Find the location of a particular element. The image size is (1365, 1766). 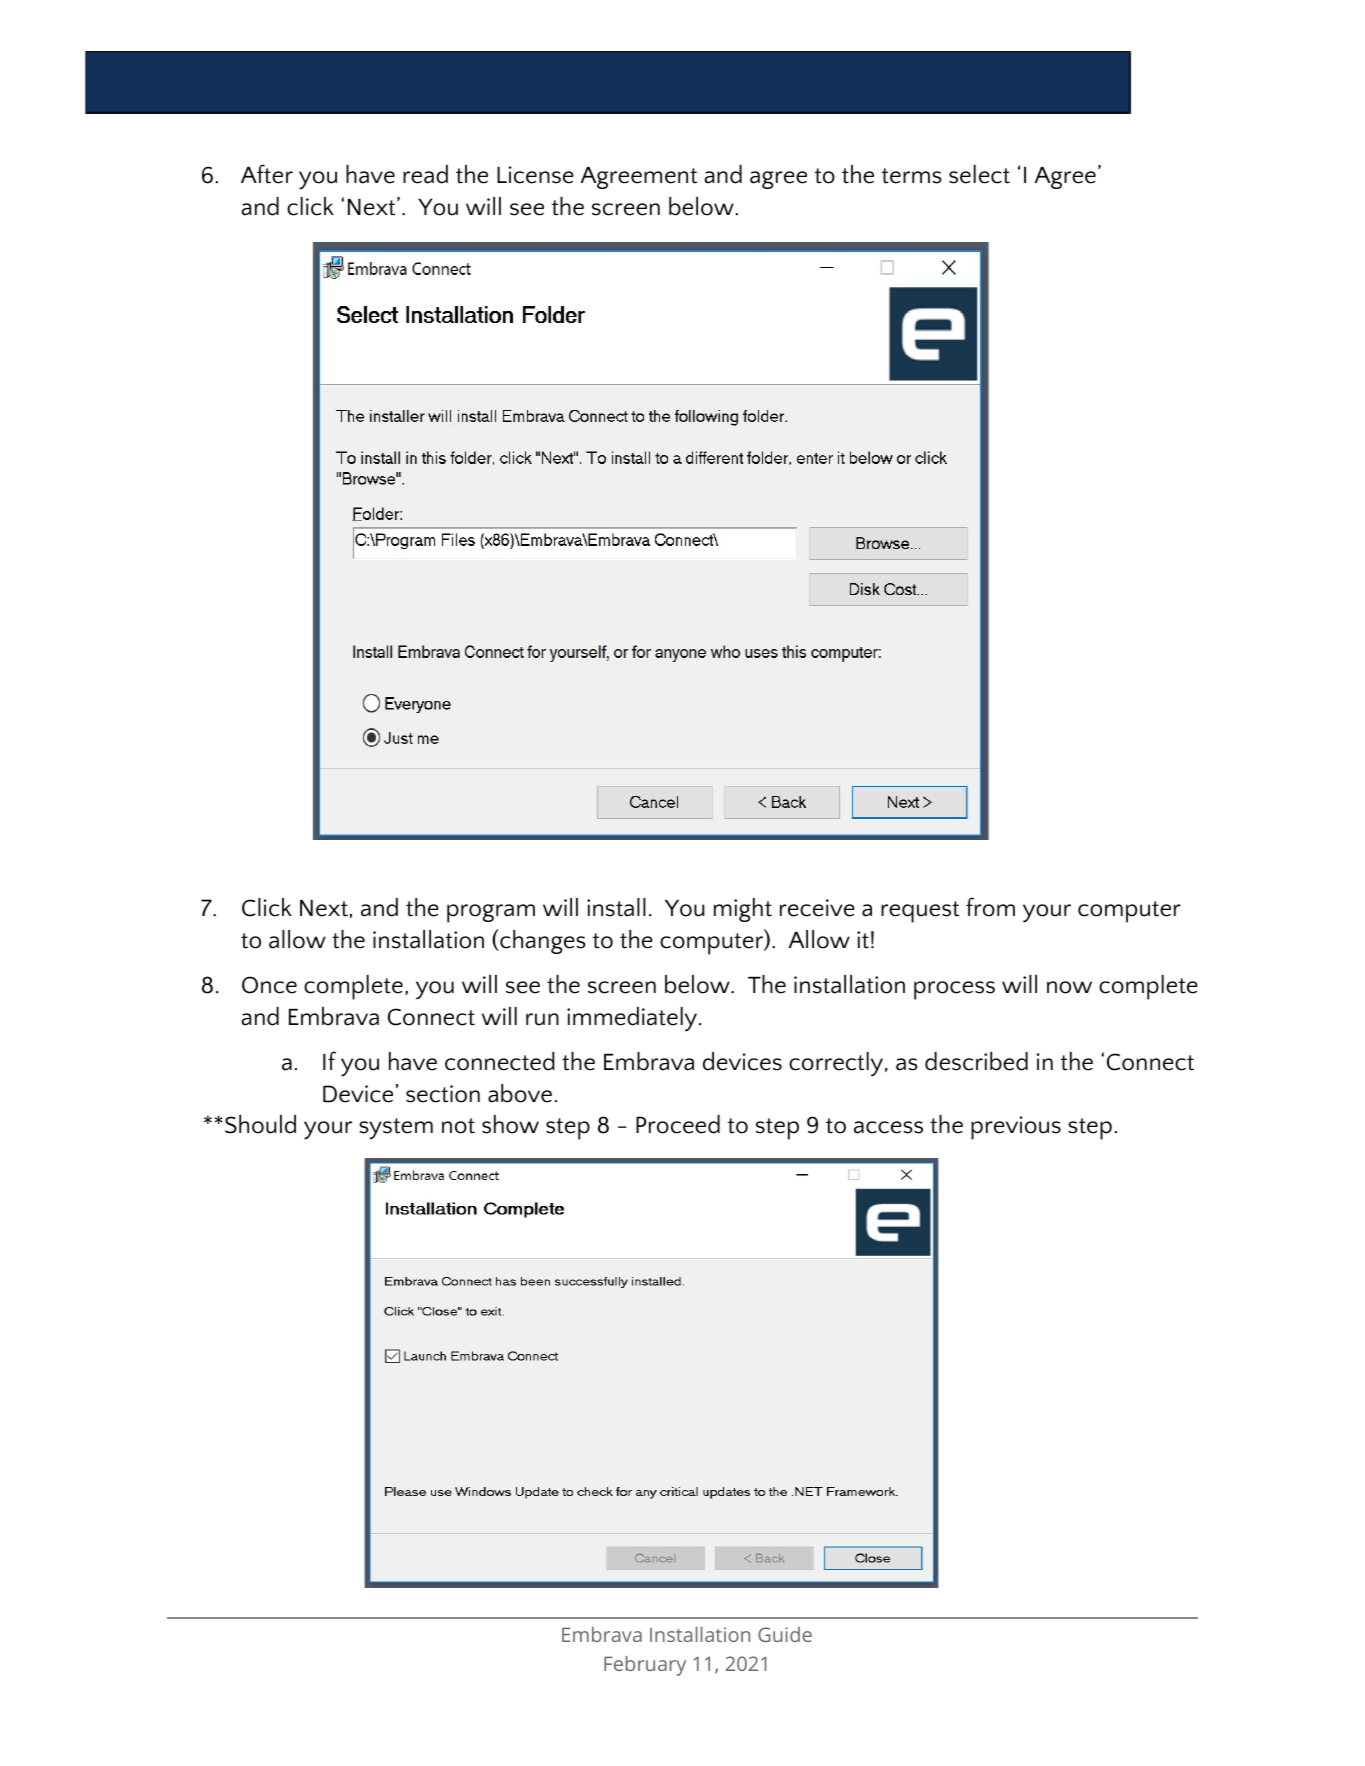

select is located at coordinates (979, 174).
